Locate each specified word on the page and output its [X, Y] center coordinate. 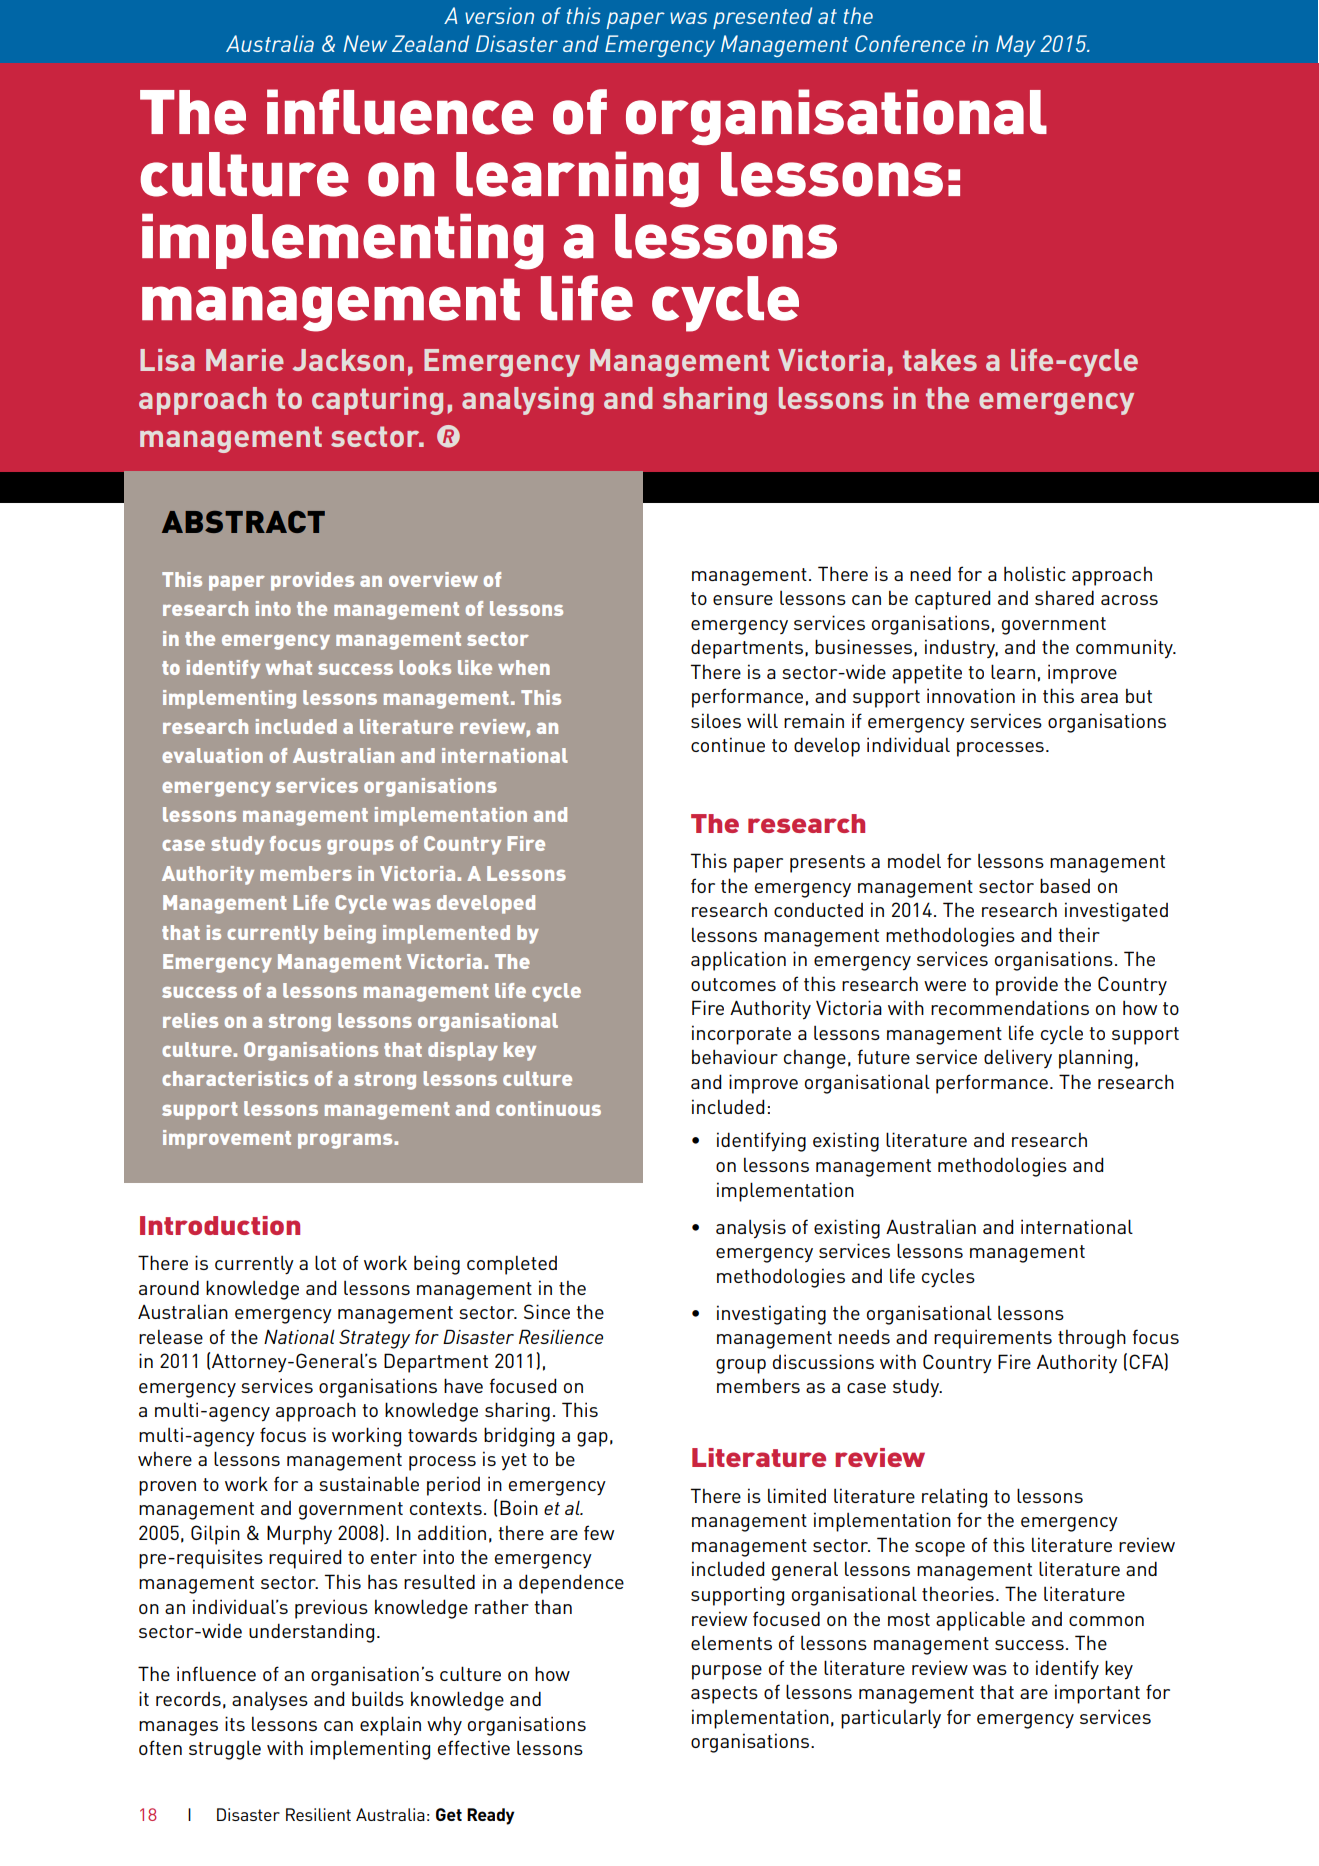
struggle [225, 1750]
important [1097, 1694]
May [1015, 46]
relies [190, 1020]
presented [762, 18]
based [1065, 885]
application [738, 961]
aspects [724, 1695]
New [365, 43]
